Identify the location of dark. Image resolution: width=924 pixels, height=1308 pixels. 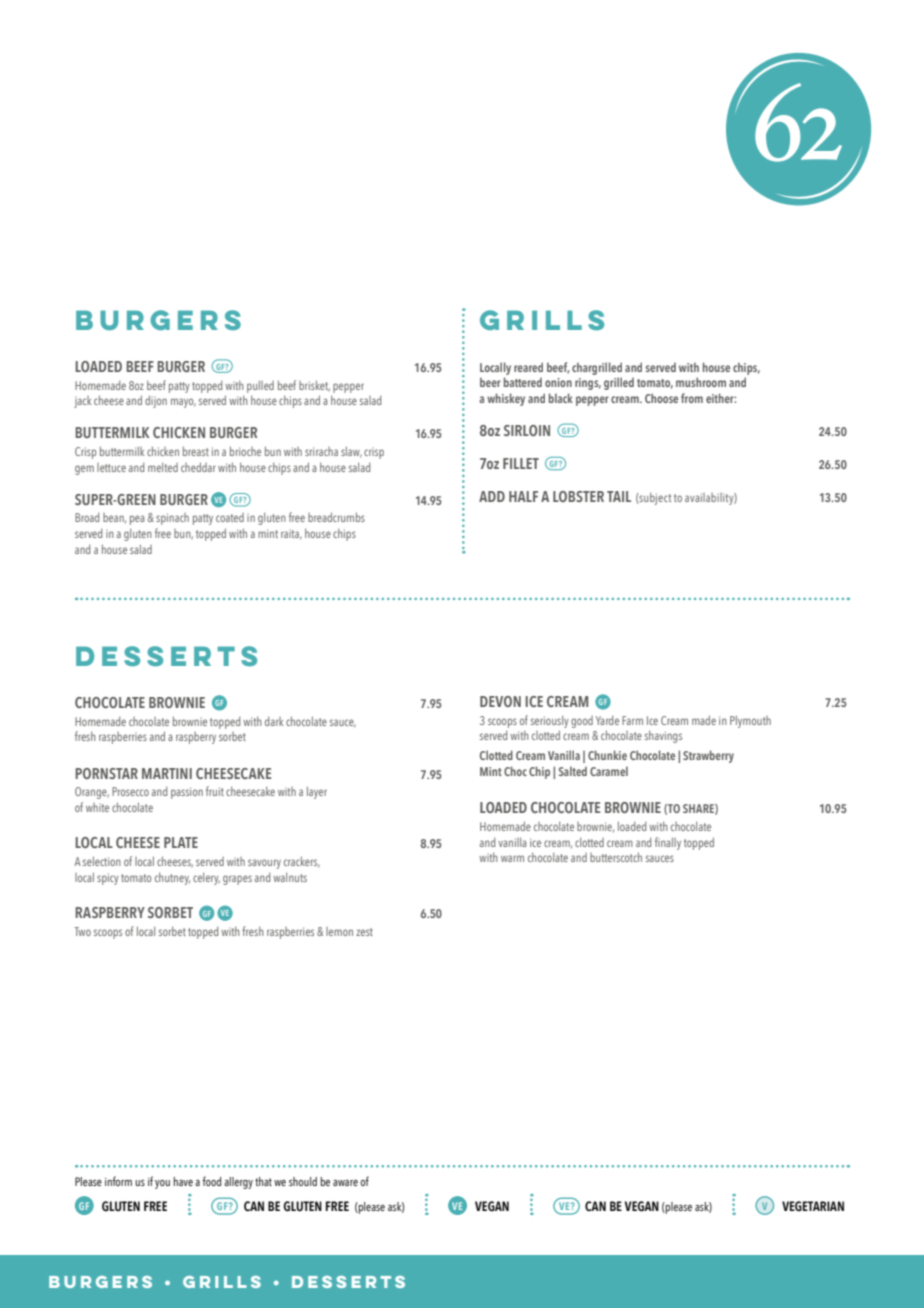
(274, 721).
